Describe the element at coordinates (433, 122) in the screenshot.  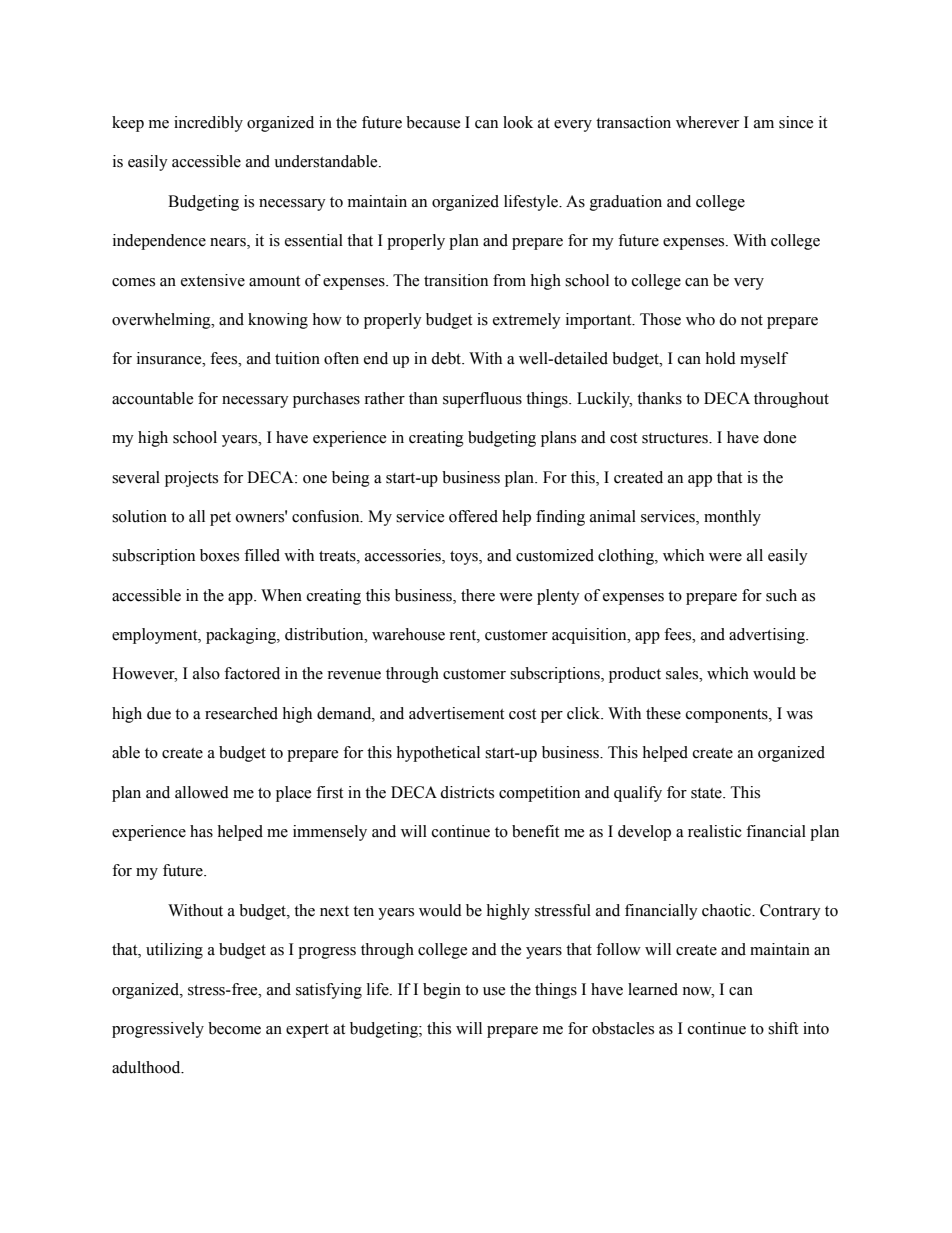
I see `because` at that location.
